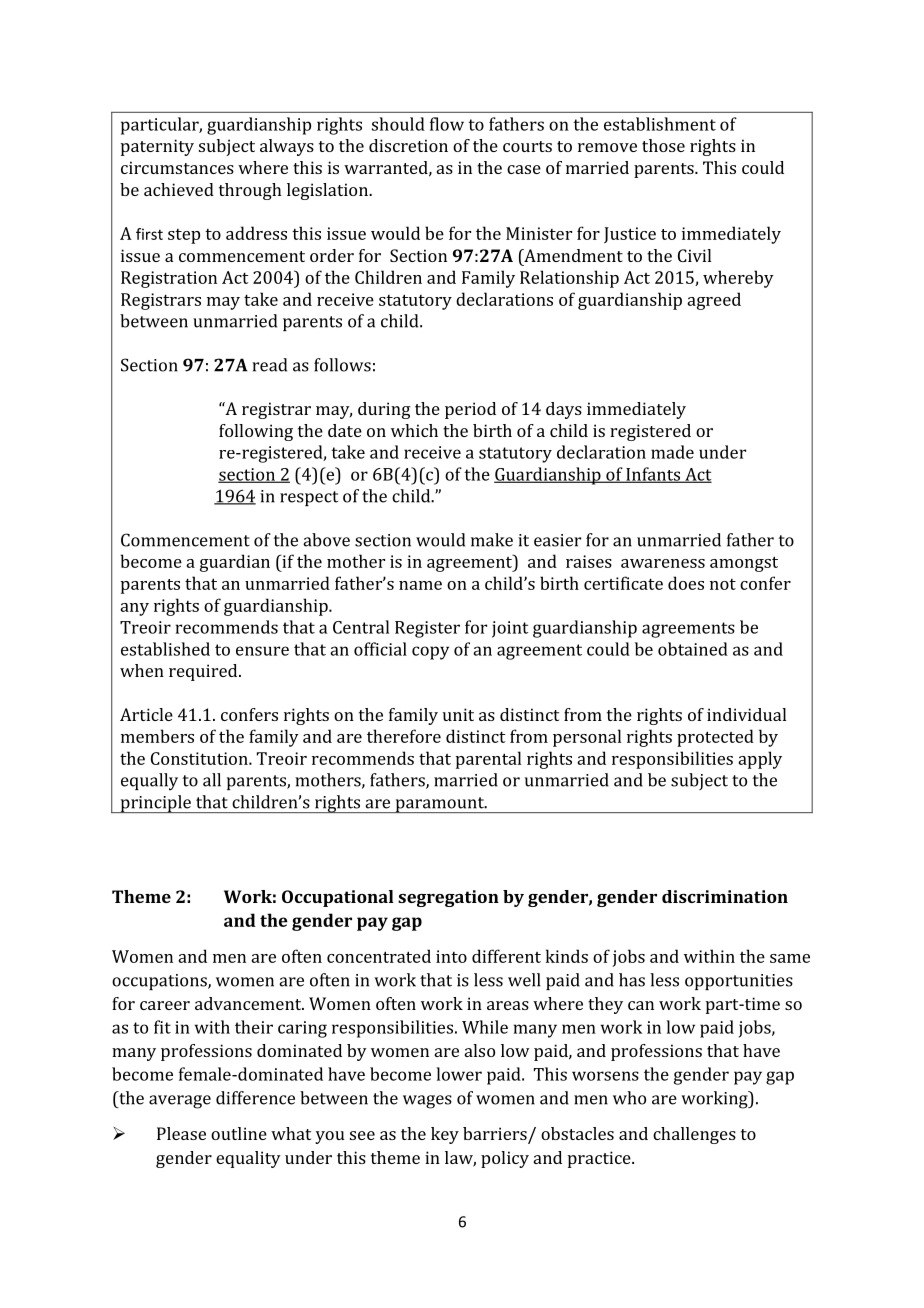 Image resolution: width=924 pixels, height=1308 pixels. What do you see at coordinates (204, 672) in the page?
I see `required` at bounding box center [204, 672].
